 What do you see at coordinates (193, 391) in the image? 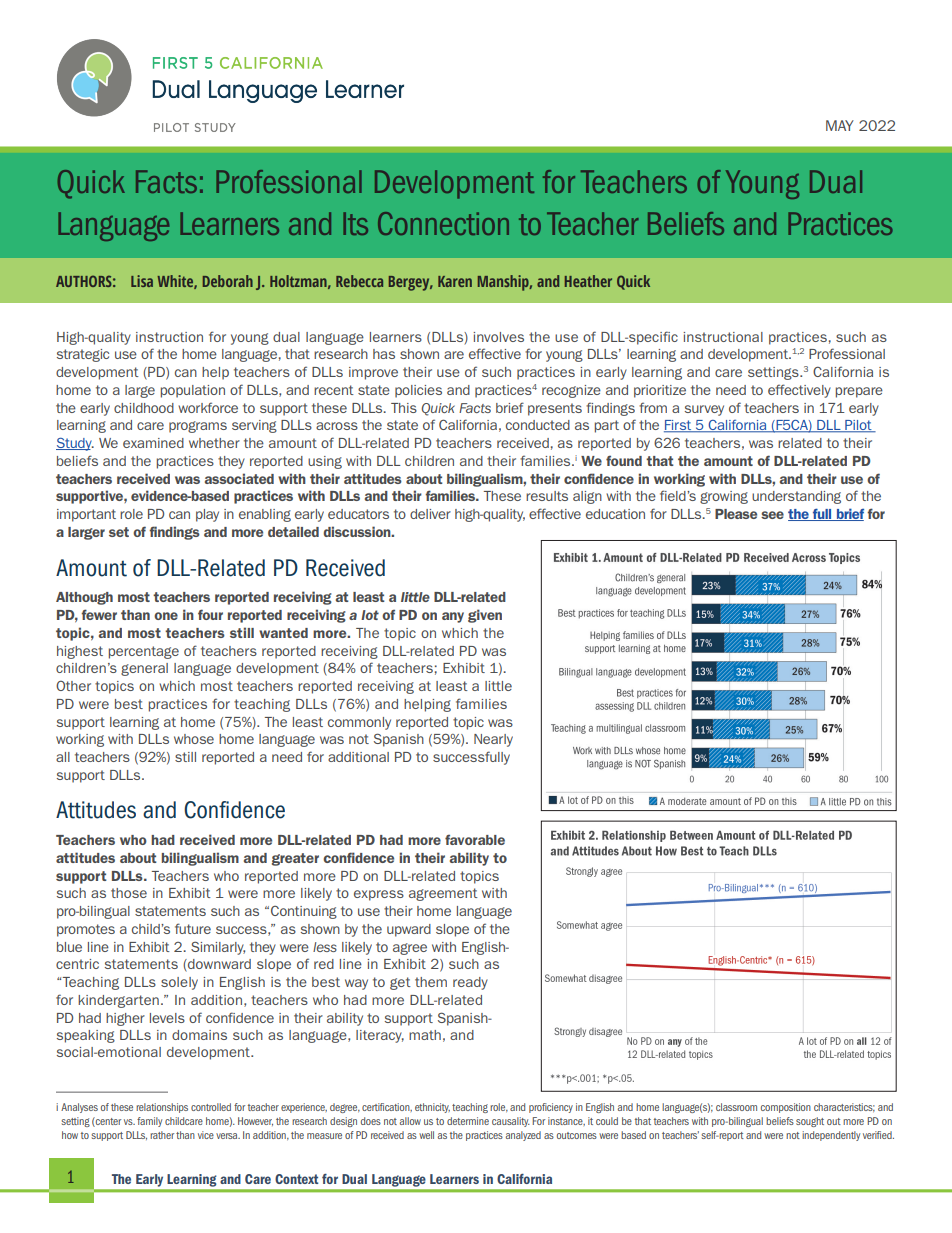
I see `population` at bounding box center [193, 391].
